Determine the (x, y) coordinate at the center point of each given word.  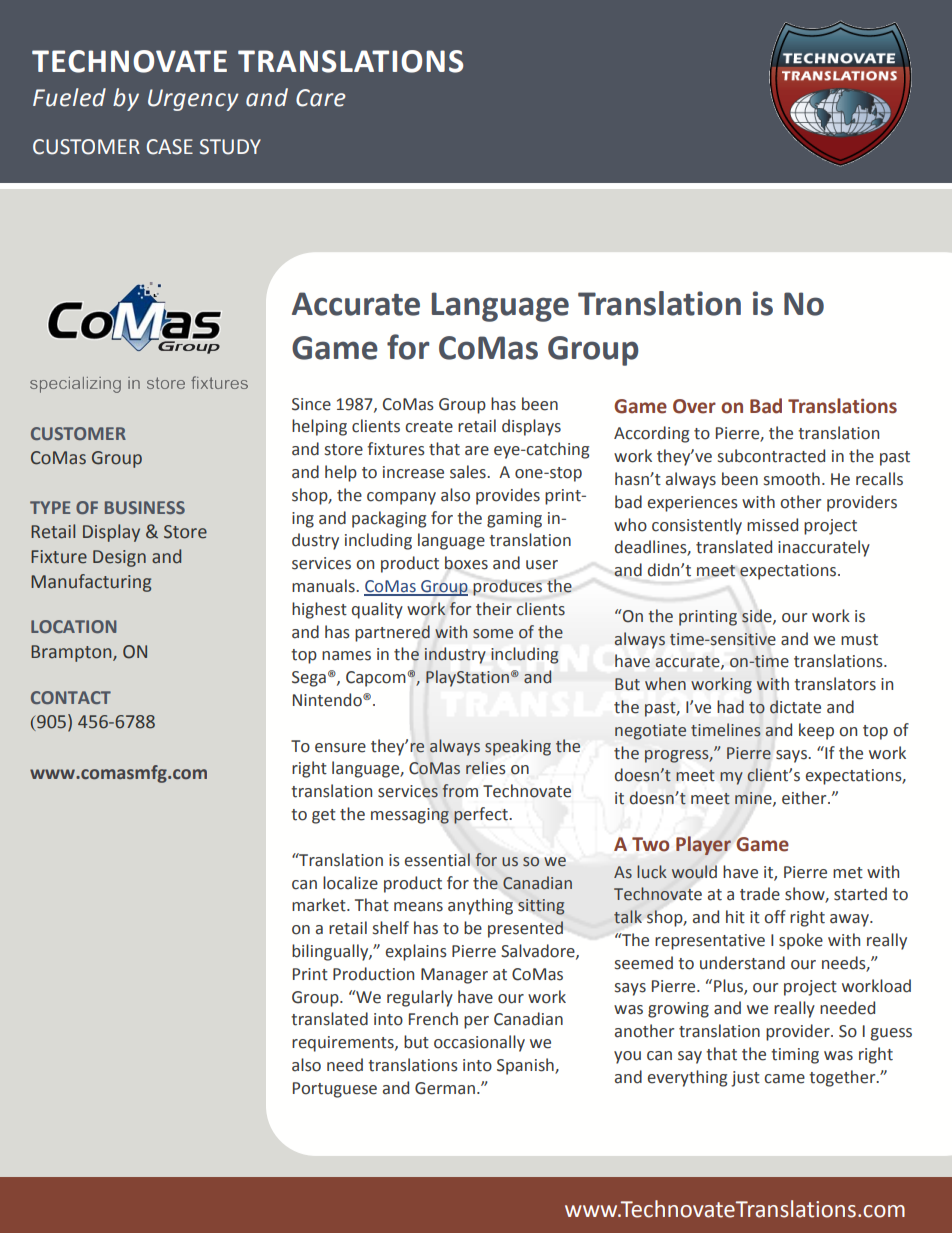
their (494, 609)
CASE (170, 147)
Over (694, 406)
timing (795, 1056)
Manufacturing (91, 583)
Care (321, 98)
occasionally (479, 1043)
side (758, 616)
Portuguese (335, 1090)
